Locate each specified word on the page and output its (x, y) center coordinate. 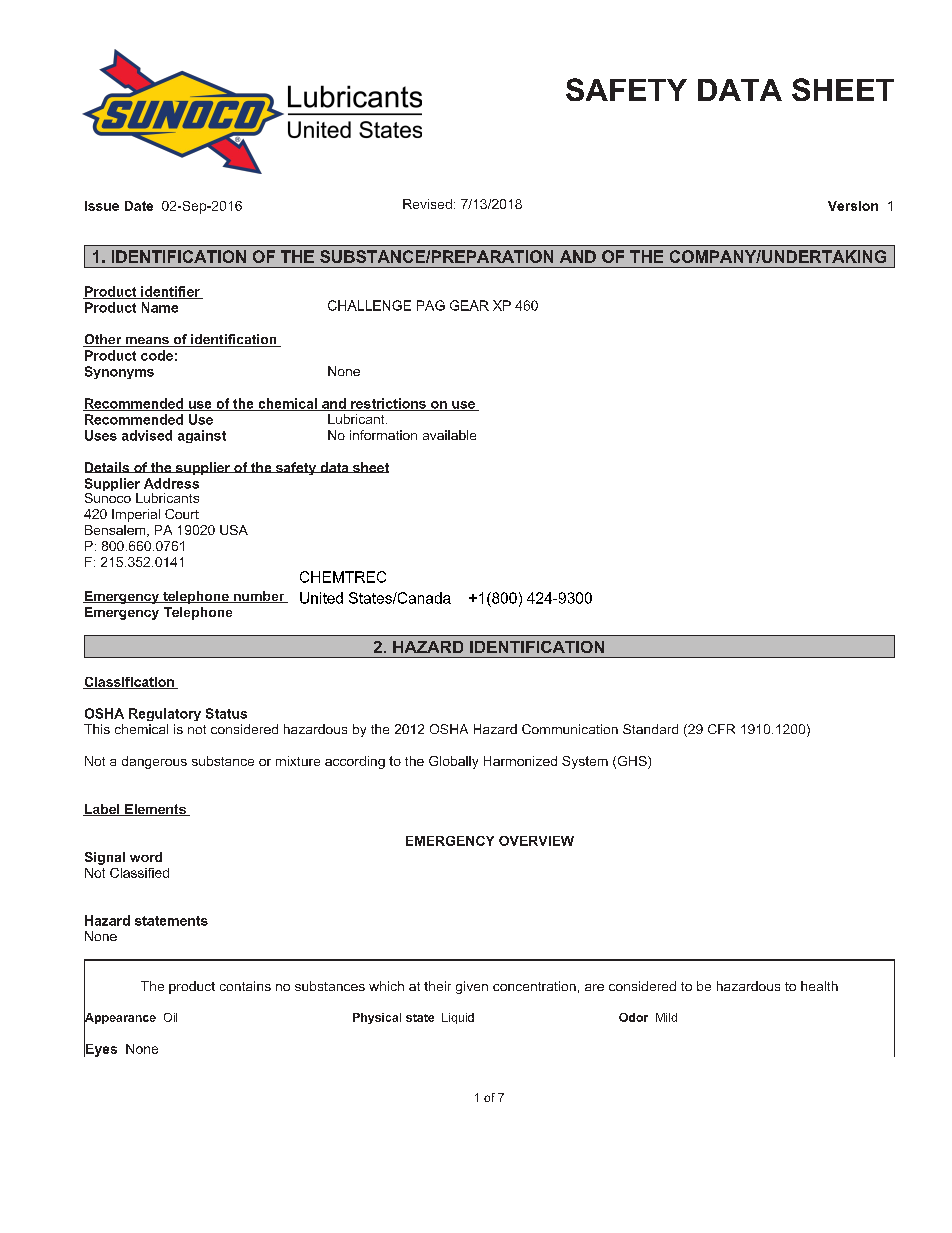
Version (853, 206)
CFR (721, 729)
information (383, 435)
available (449, 435)
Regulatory (165, 714)
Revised (427, 204)
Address (171, 483)
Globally (453, 762)
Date (139, 206)
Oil (170, 1017)
